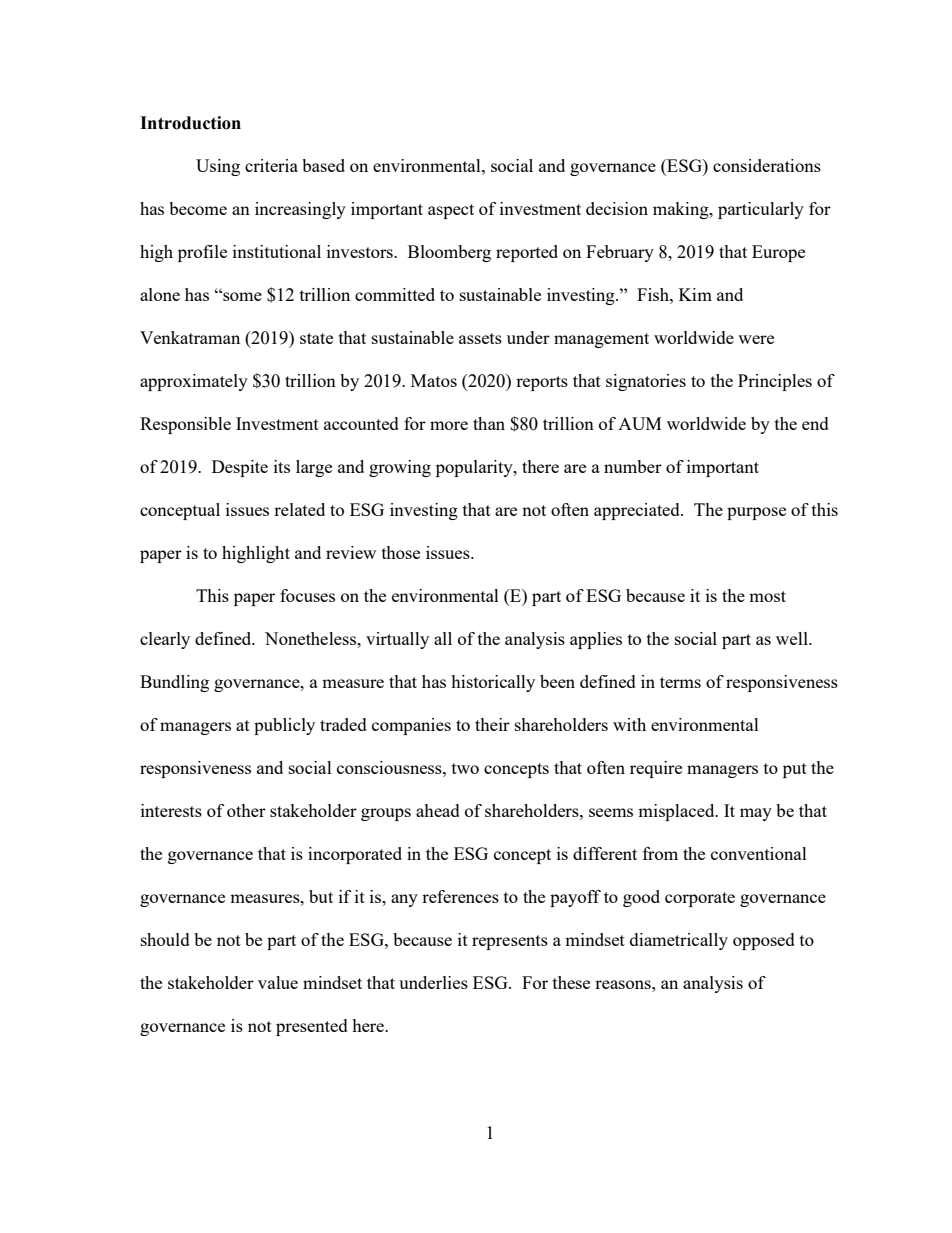 Image resolution: width=952 pixels, height=1233 pixels. I want to click on popularity, so click(475, 468).
